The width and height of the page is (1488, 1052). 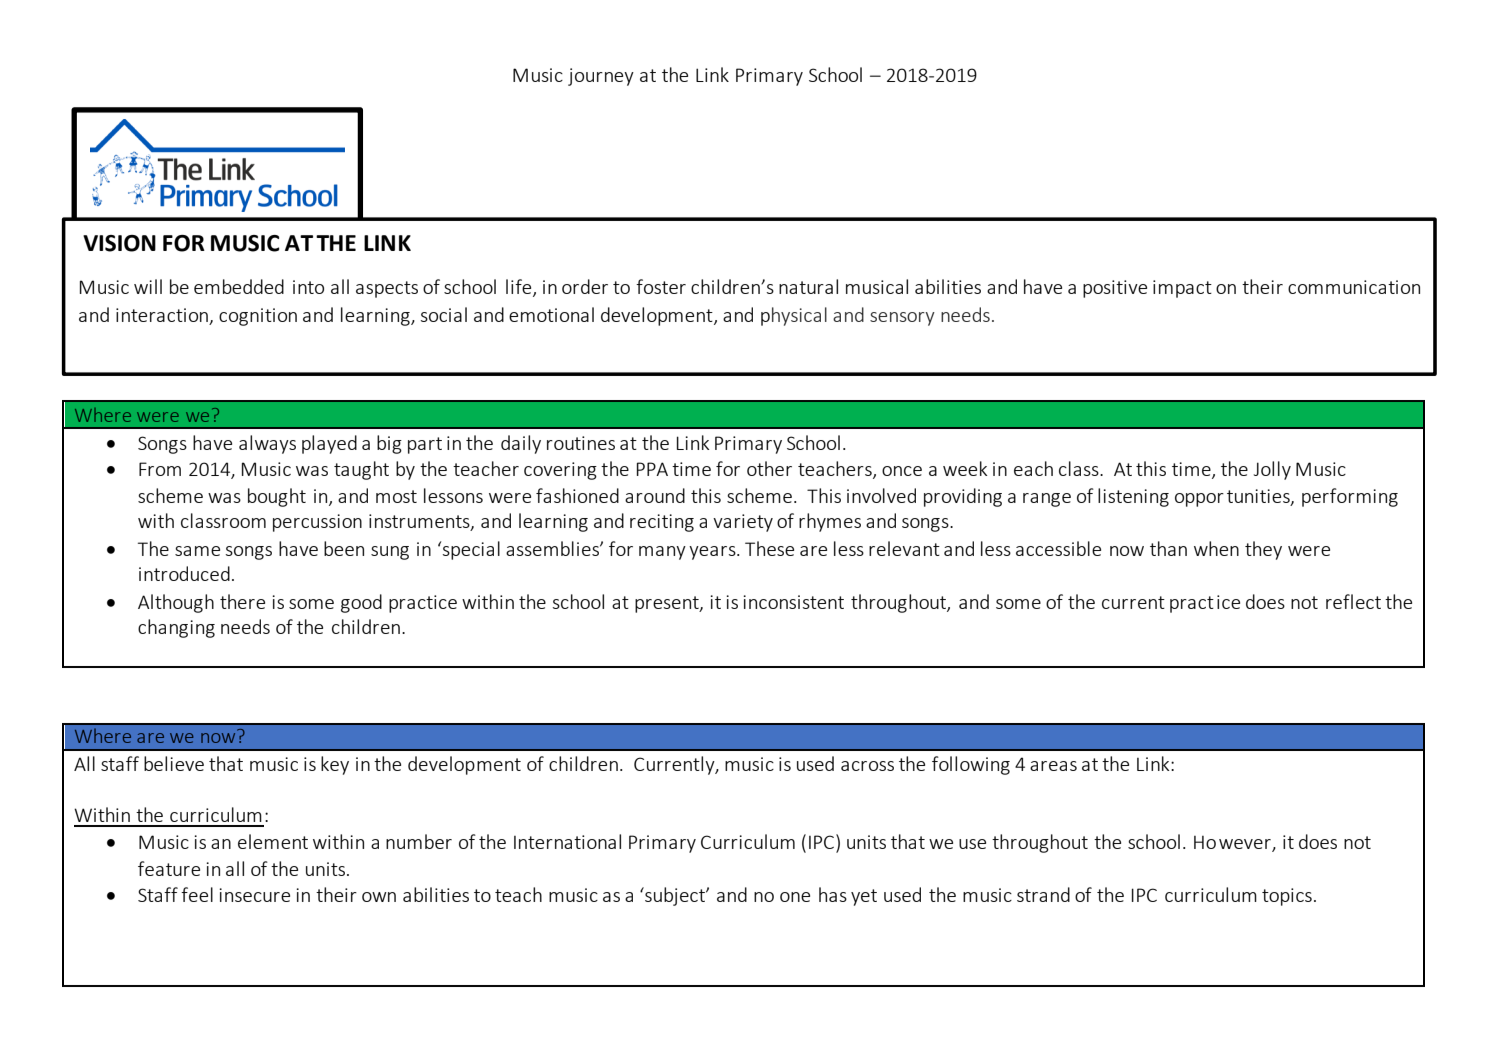 I want to click on insecure, so click(x=254, y=895).
